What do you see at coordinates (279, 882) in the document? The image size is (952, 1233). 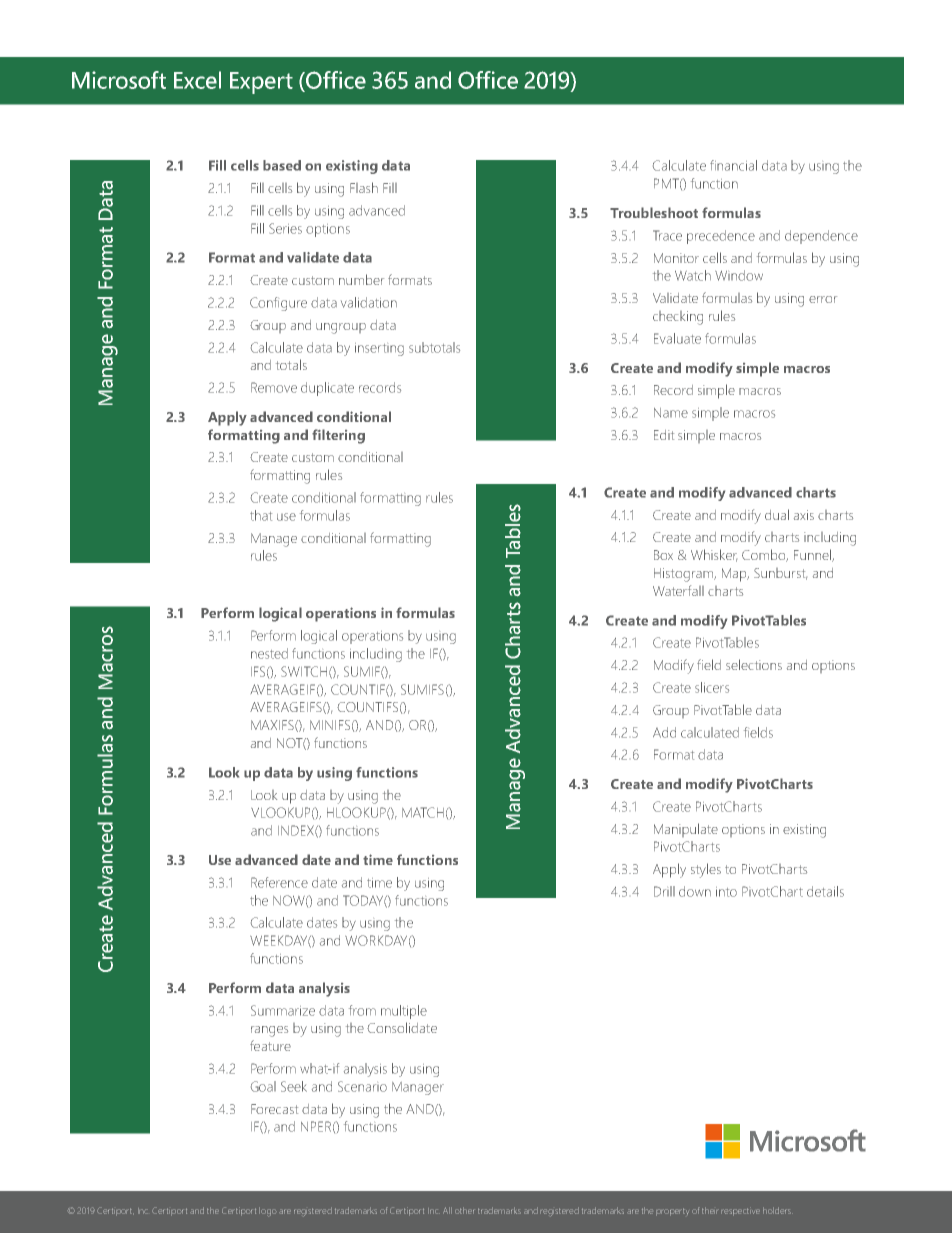 I see `Reference` at bounding box center [279, 882].
